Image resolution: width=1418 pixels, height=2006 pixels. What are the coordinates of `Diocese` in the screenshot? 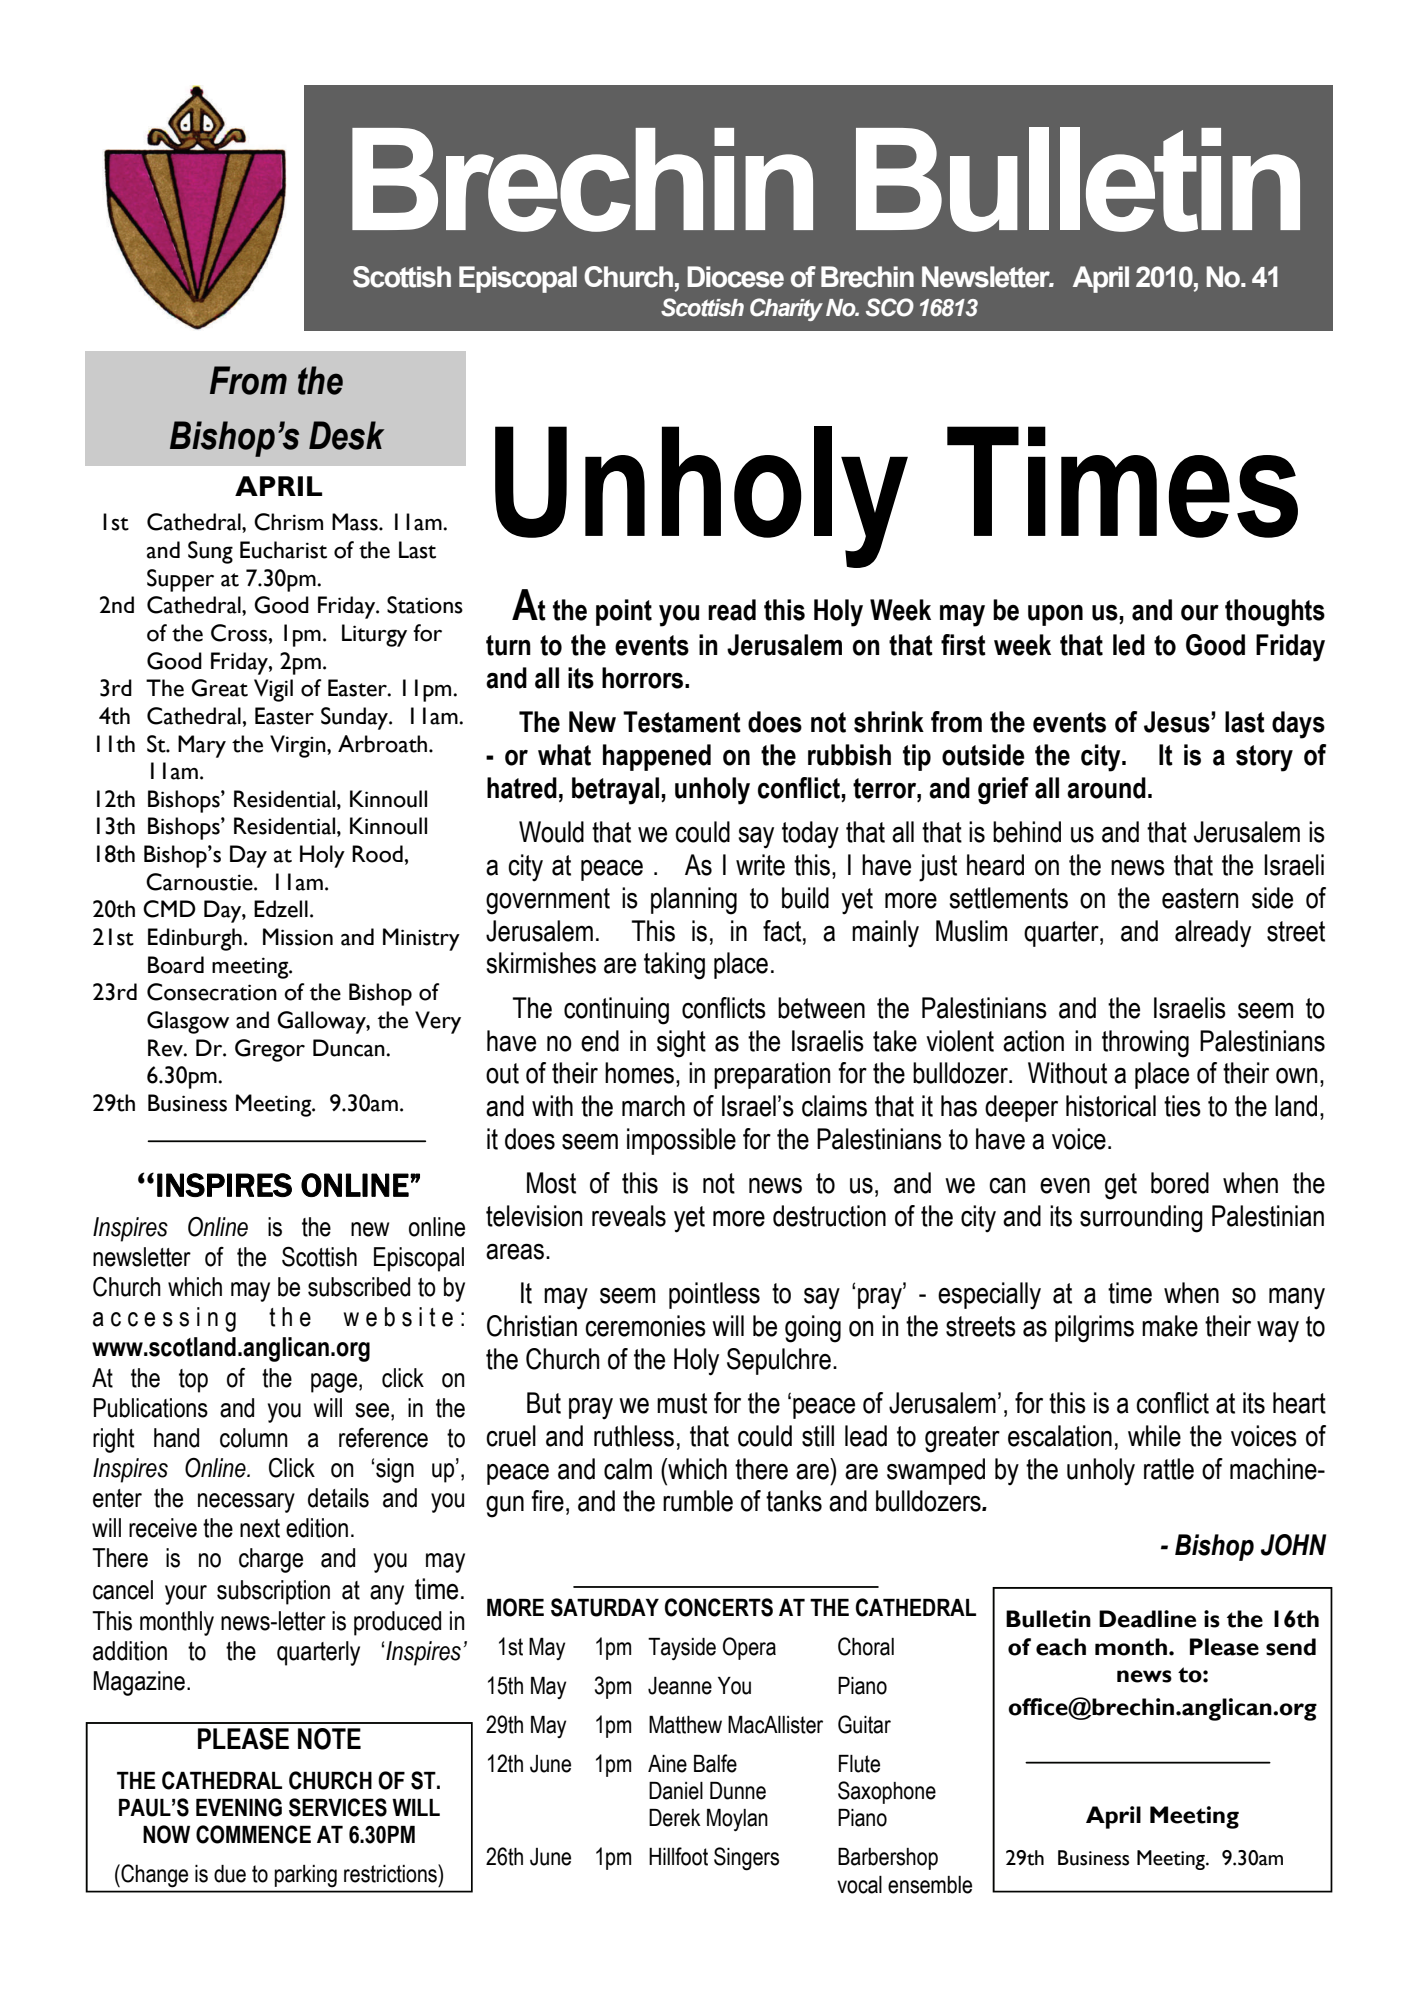 It's located at (735, 277).
